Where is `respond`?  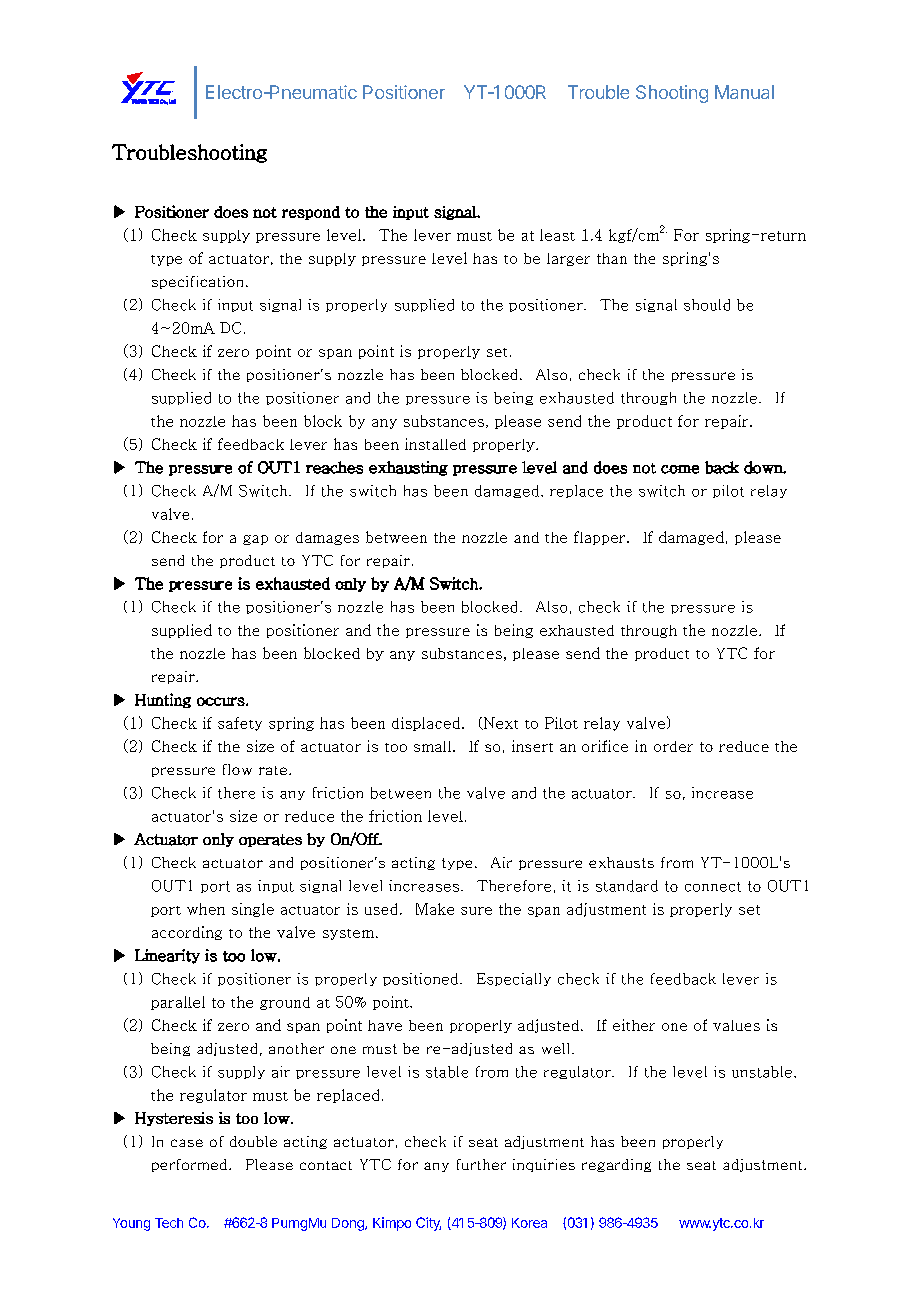 respond is located at coordinates (311, 213).
